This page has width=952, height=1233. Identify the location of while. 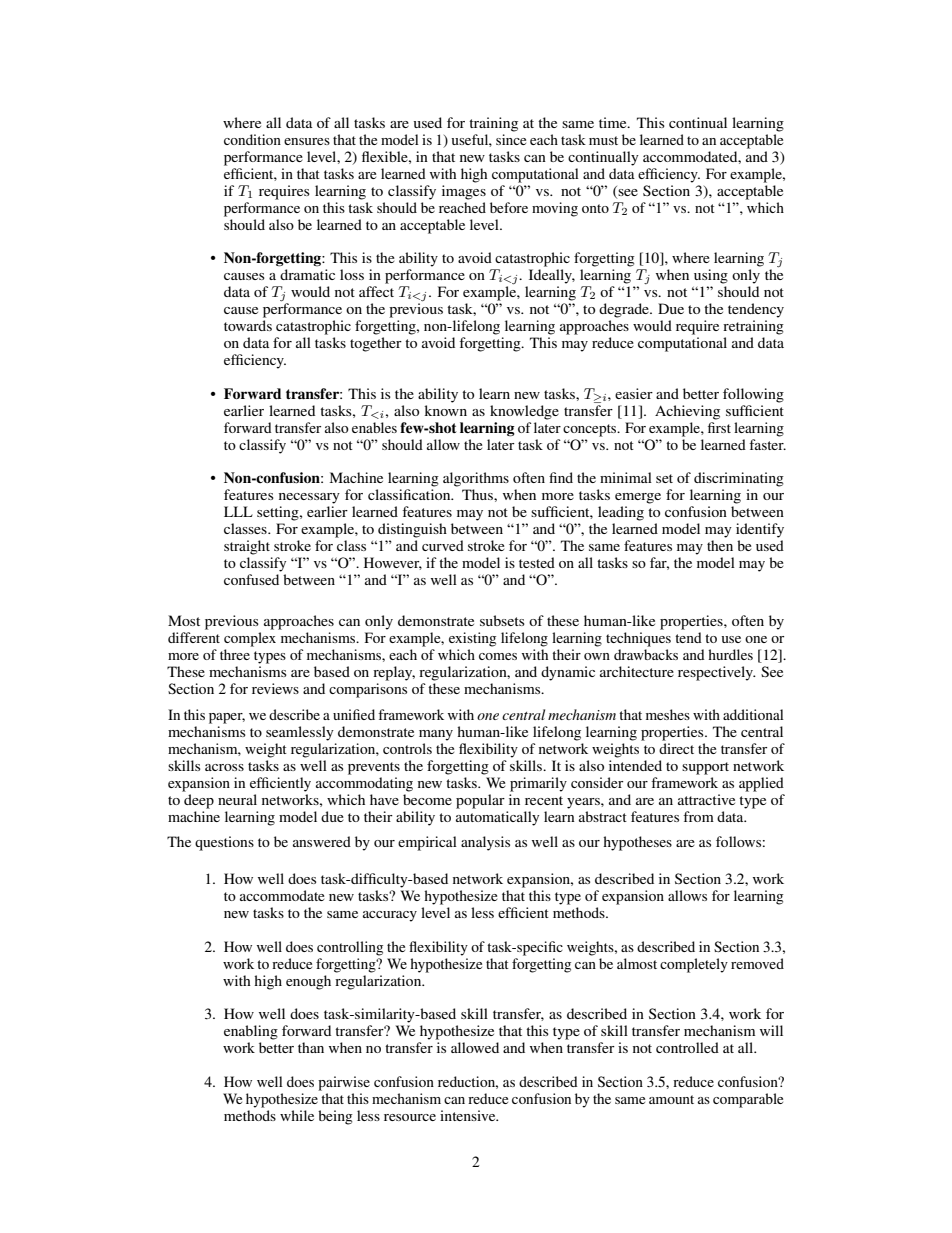
(297, 1115).
